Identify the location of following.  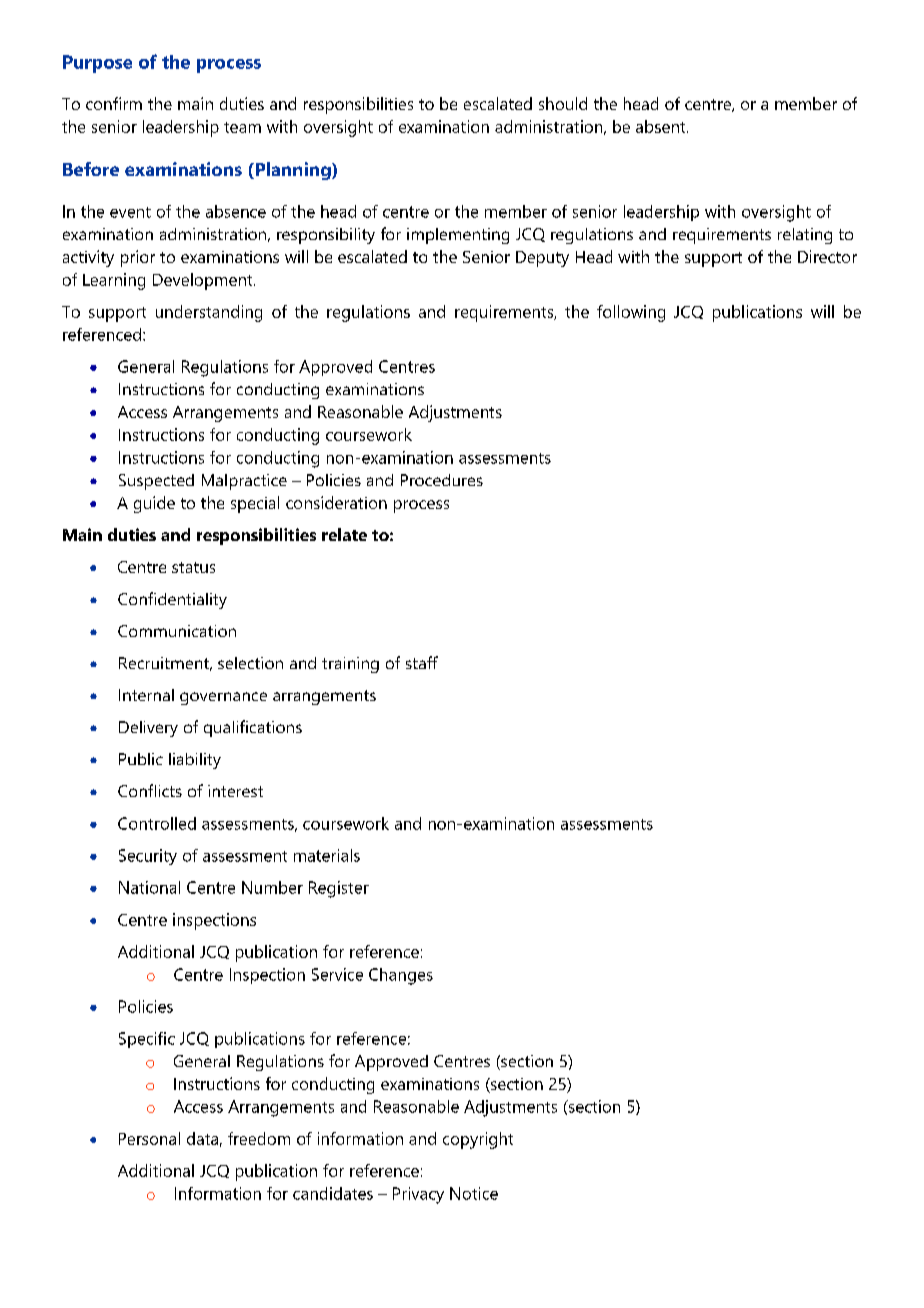
(631, 313).
